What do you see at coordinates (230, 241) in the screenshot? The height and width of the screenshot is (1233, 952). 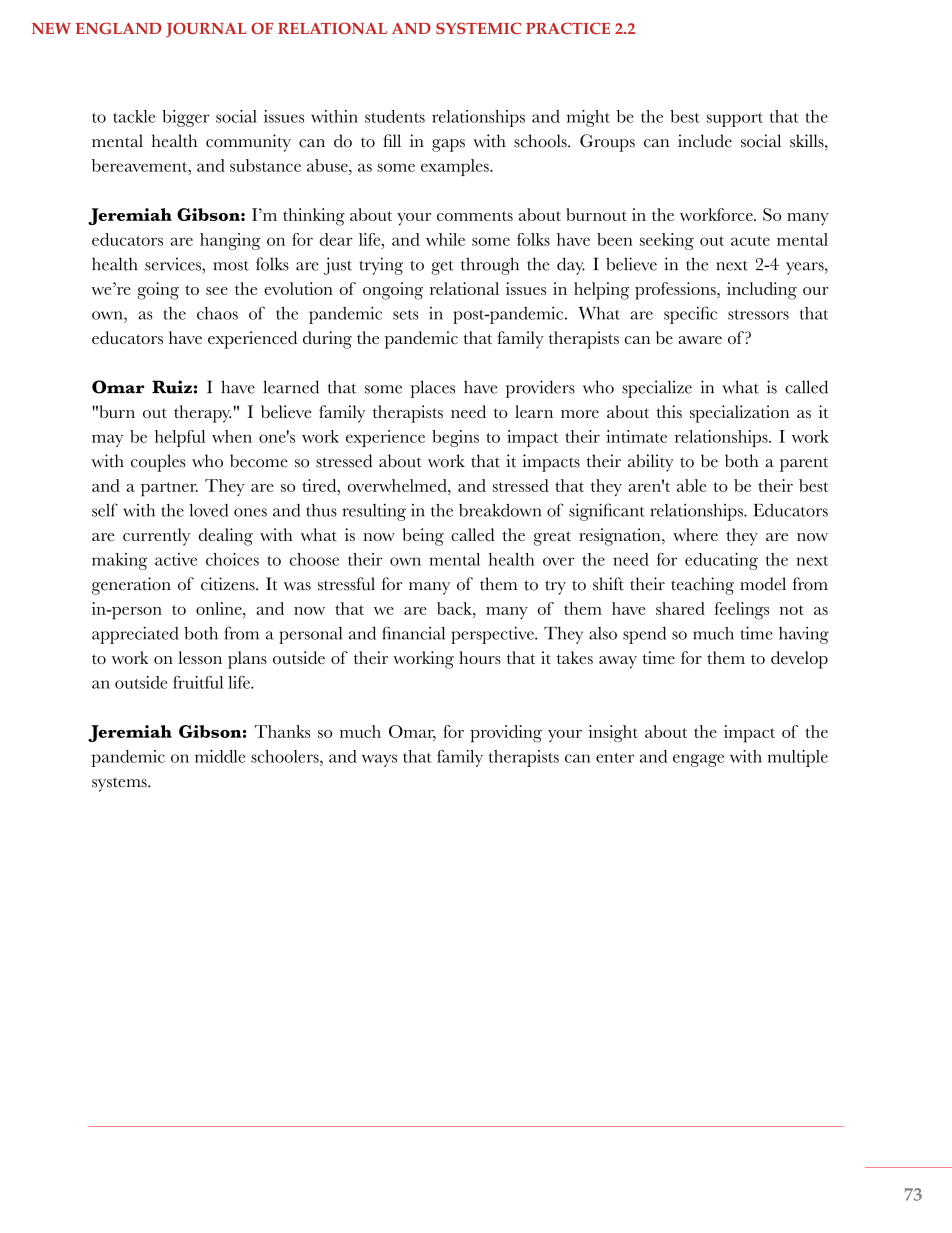 I see `hanging` at bounding box center [230, 241].
